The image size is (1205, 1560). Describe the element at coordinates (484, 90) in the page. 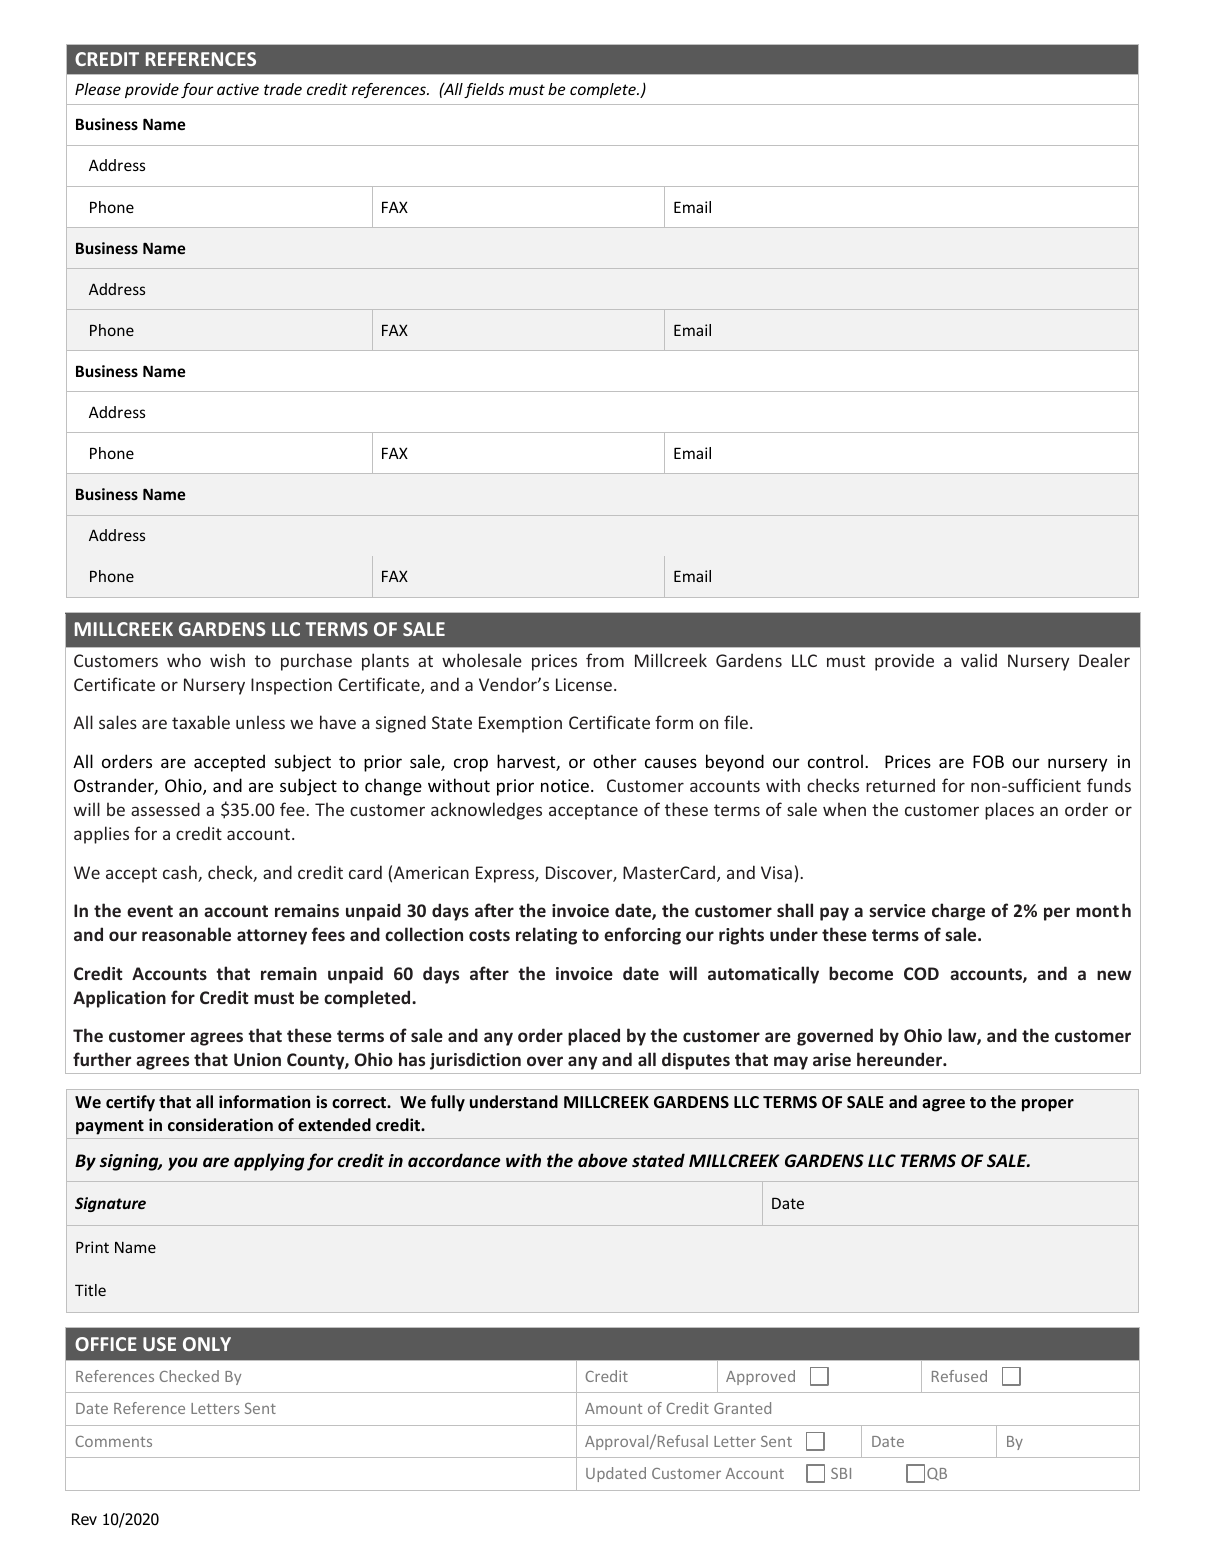

I see `fields` at that location.
